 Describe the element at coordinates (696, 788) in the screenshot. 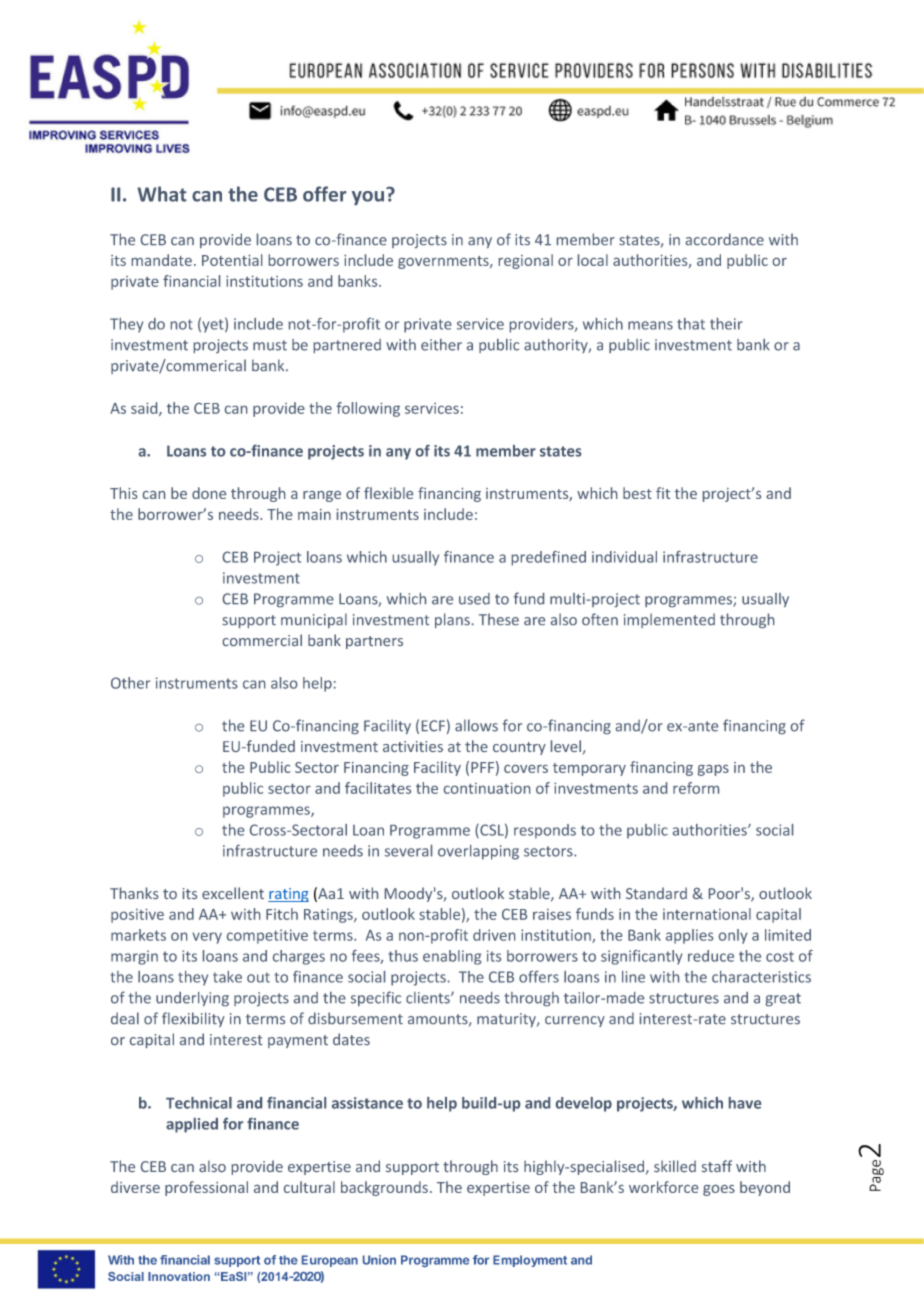

I see `reform` at that location.
